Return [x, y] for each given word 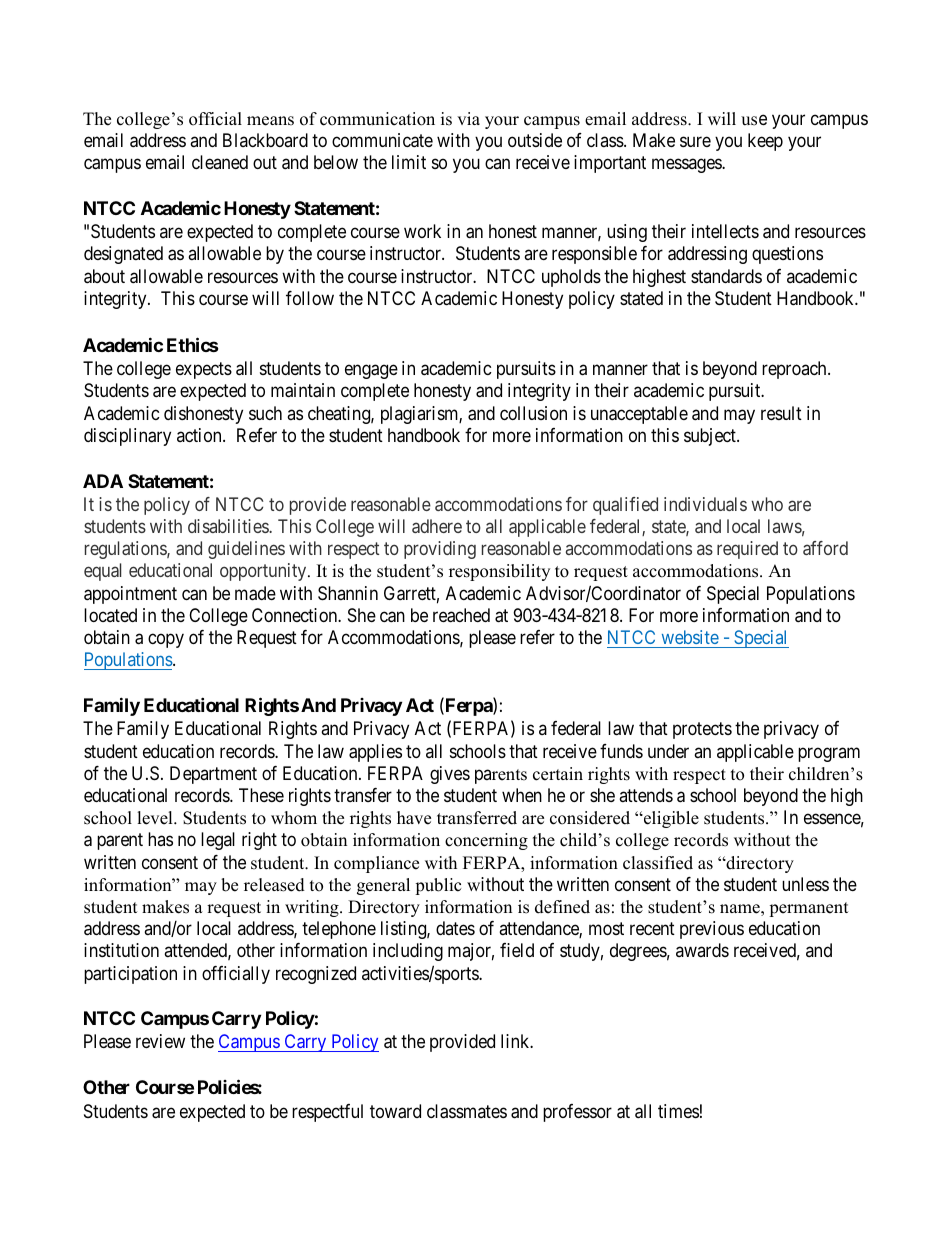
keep [765, 142]
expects [204, 370]
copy [166, 641]
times [678, 1111]
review [160, 1041]
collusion [533, 413]
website [690, 637]
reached [461, 615]
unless [805, 884]
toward [395, 1111]
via [468, 118]
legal [218, 841]
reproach [795, 370]
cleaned [220, 162]
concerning [486, 841]
